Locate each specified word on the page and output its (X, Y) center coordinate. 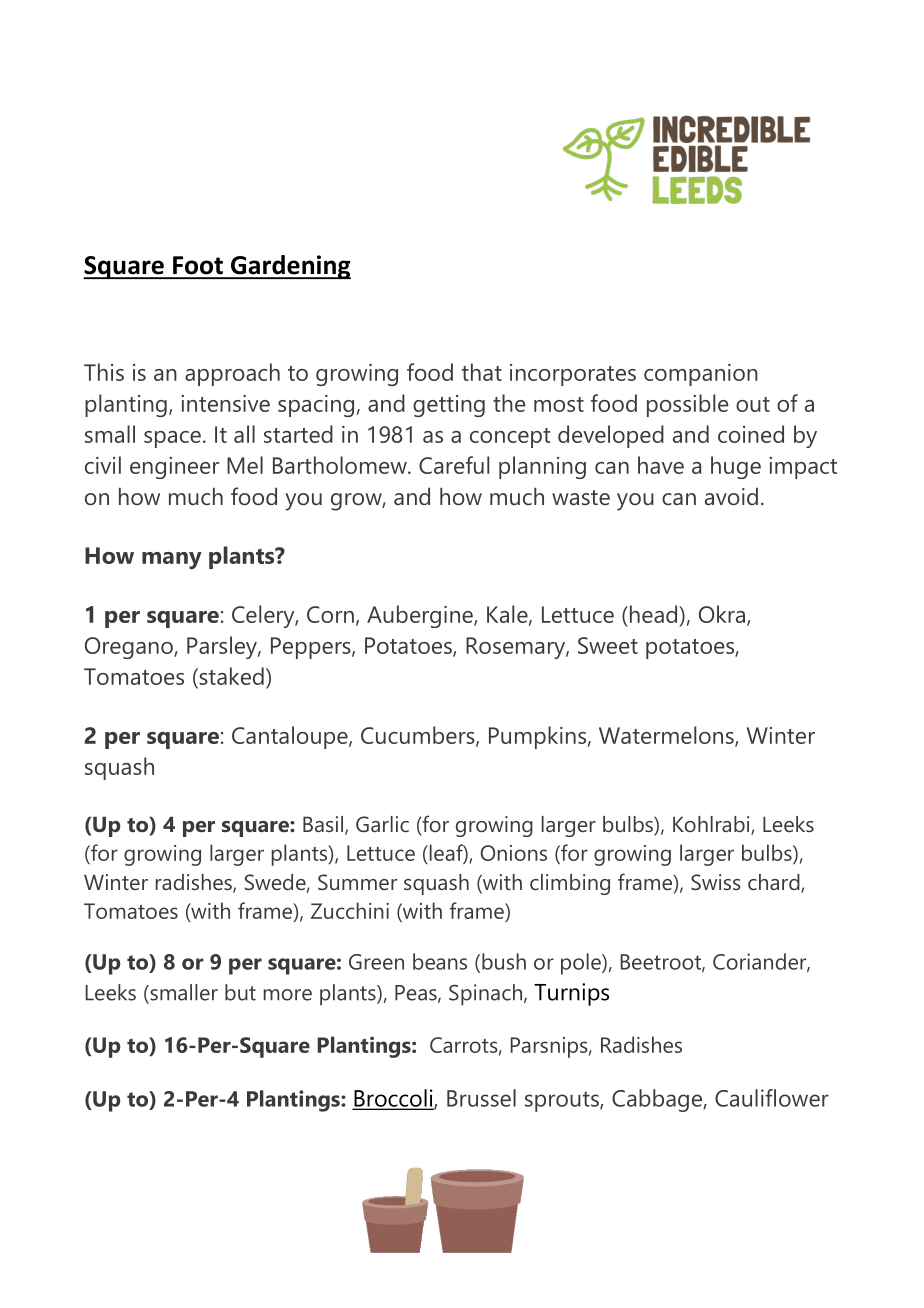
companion (701, 375)
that (482, 372)
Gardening (289, 267)
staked (230, 677)
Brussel (481, 1098)
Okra (722, 614)
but (240, 992)
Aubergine (421, 616)
